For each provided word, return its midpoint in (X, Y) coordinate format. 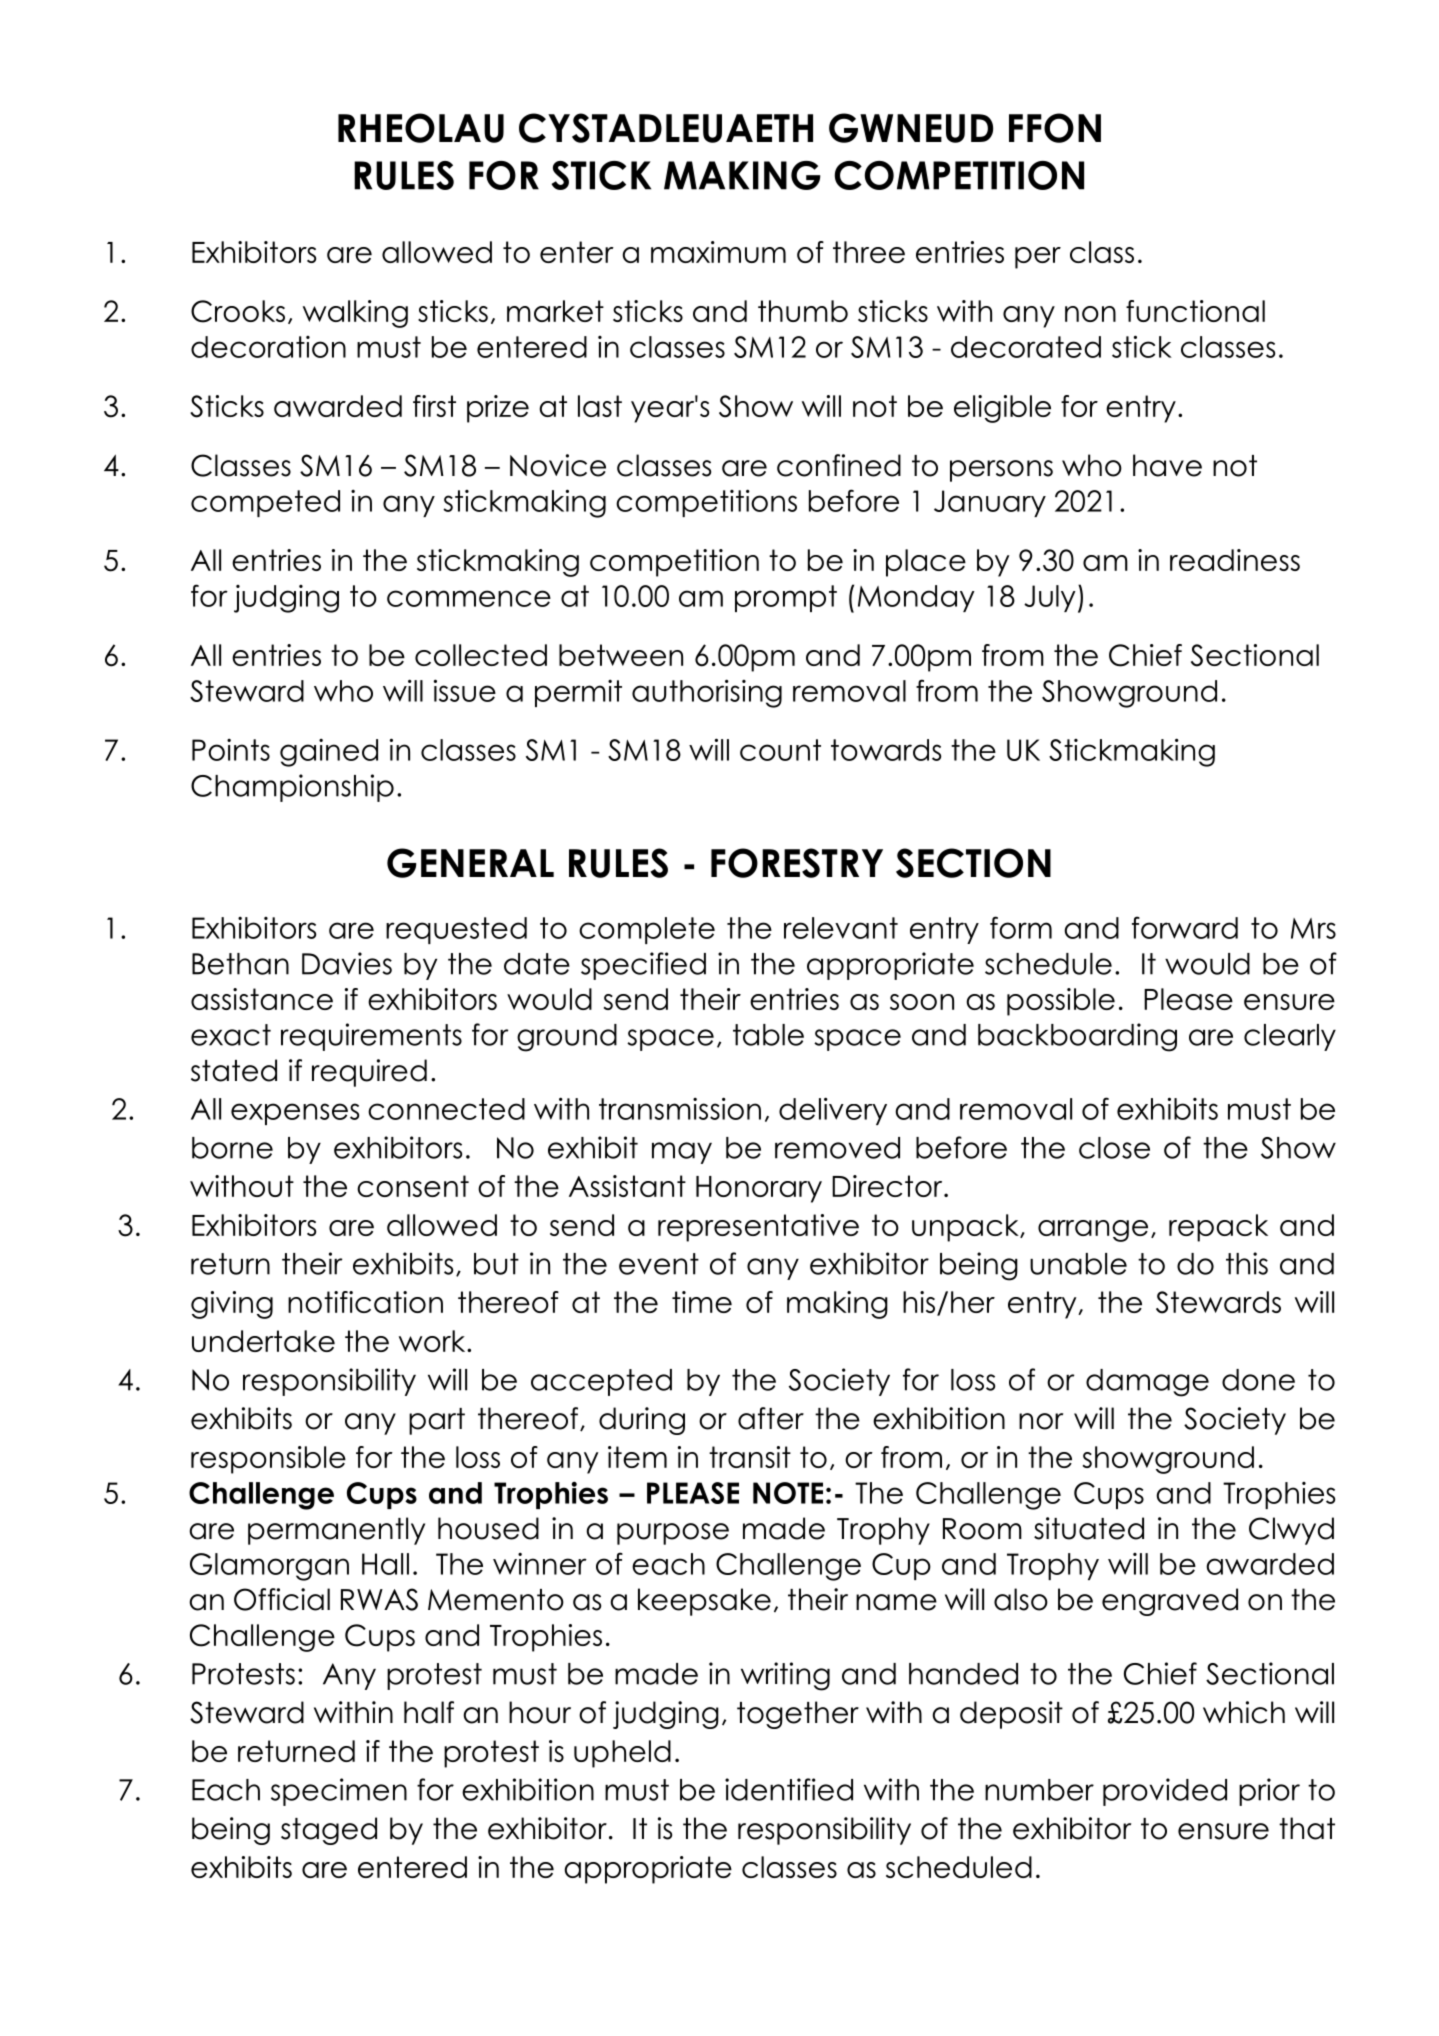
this (1247, 1263)
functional (1195, 311)
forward (1185, 927)
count (780, 750)
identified (789, 1789)
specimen (339, 1792)
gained (329, 753)
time (702, 1302)
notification (365, 1302)
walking (355, 314)
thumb (803, 311)
